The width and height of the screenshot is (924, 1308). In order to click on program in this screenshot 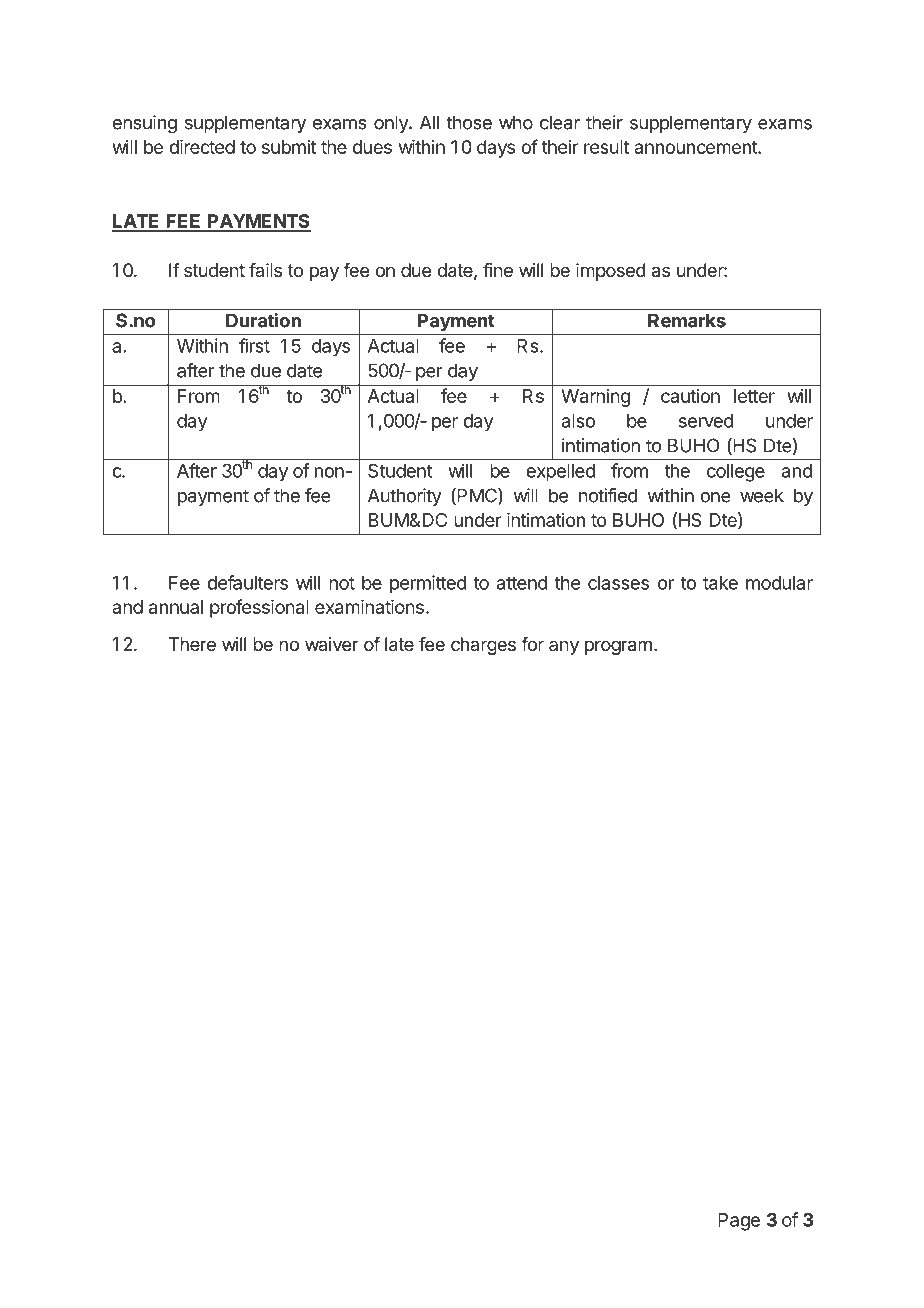, I will do `click(618, 647)`.
